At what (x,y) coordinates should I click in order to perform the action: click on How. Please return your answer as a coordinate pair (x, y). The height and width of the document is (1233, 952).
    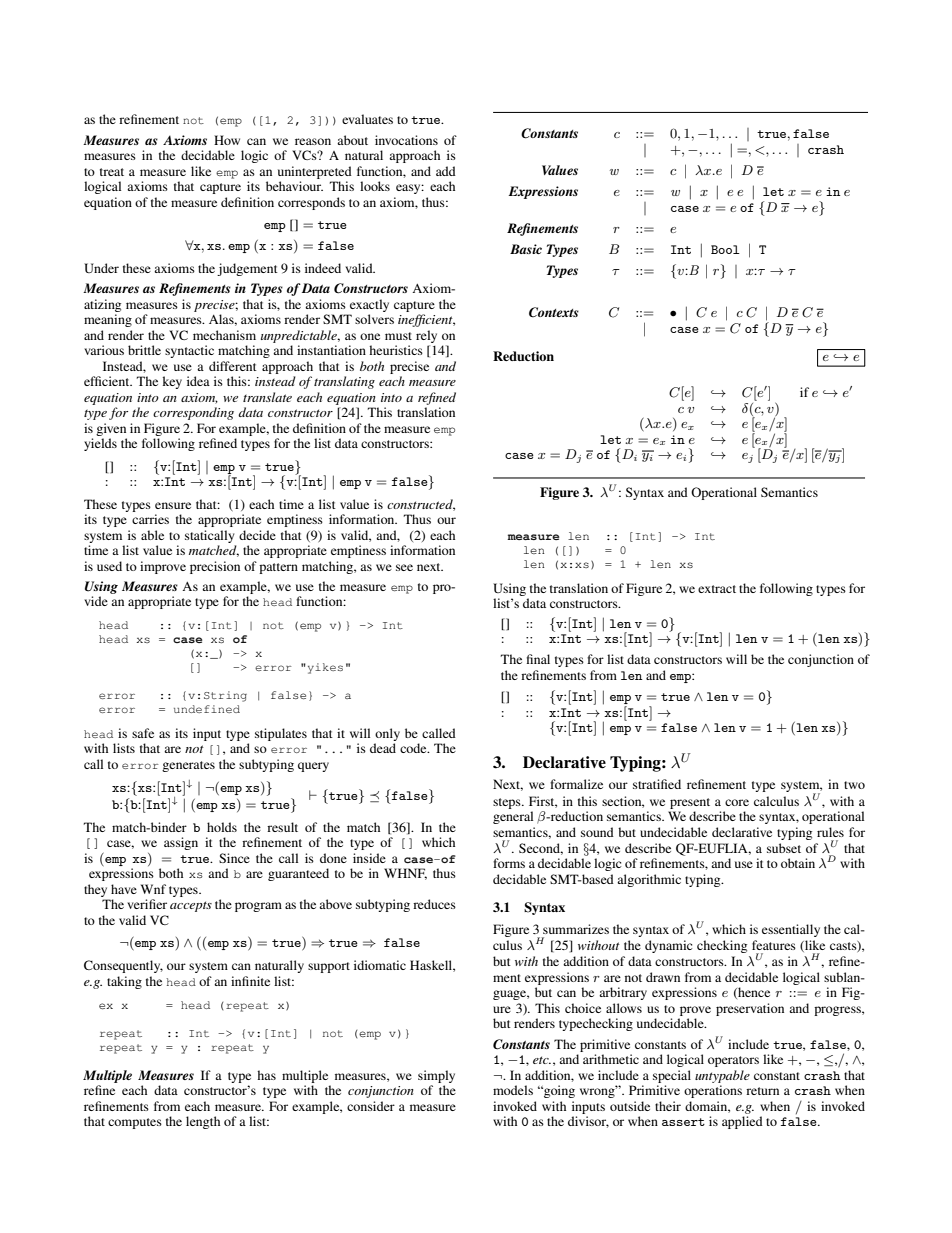
    Looking at the image, I should click on (227, 140).
